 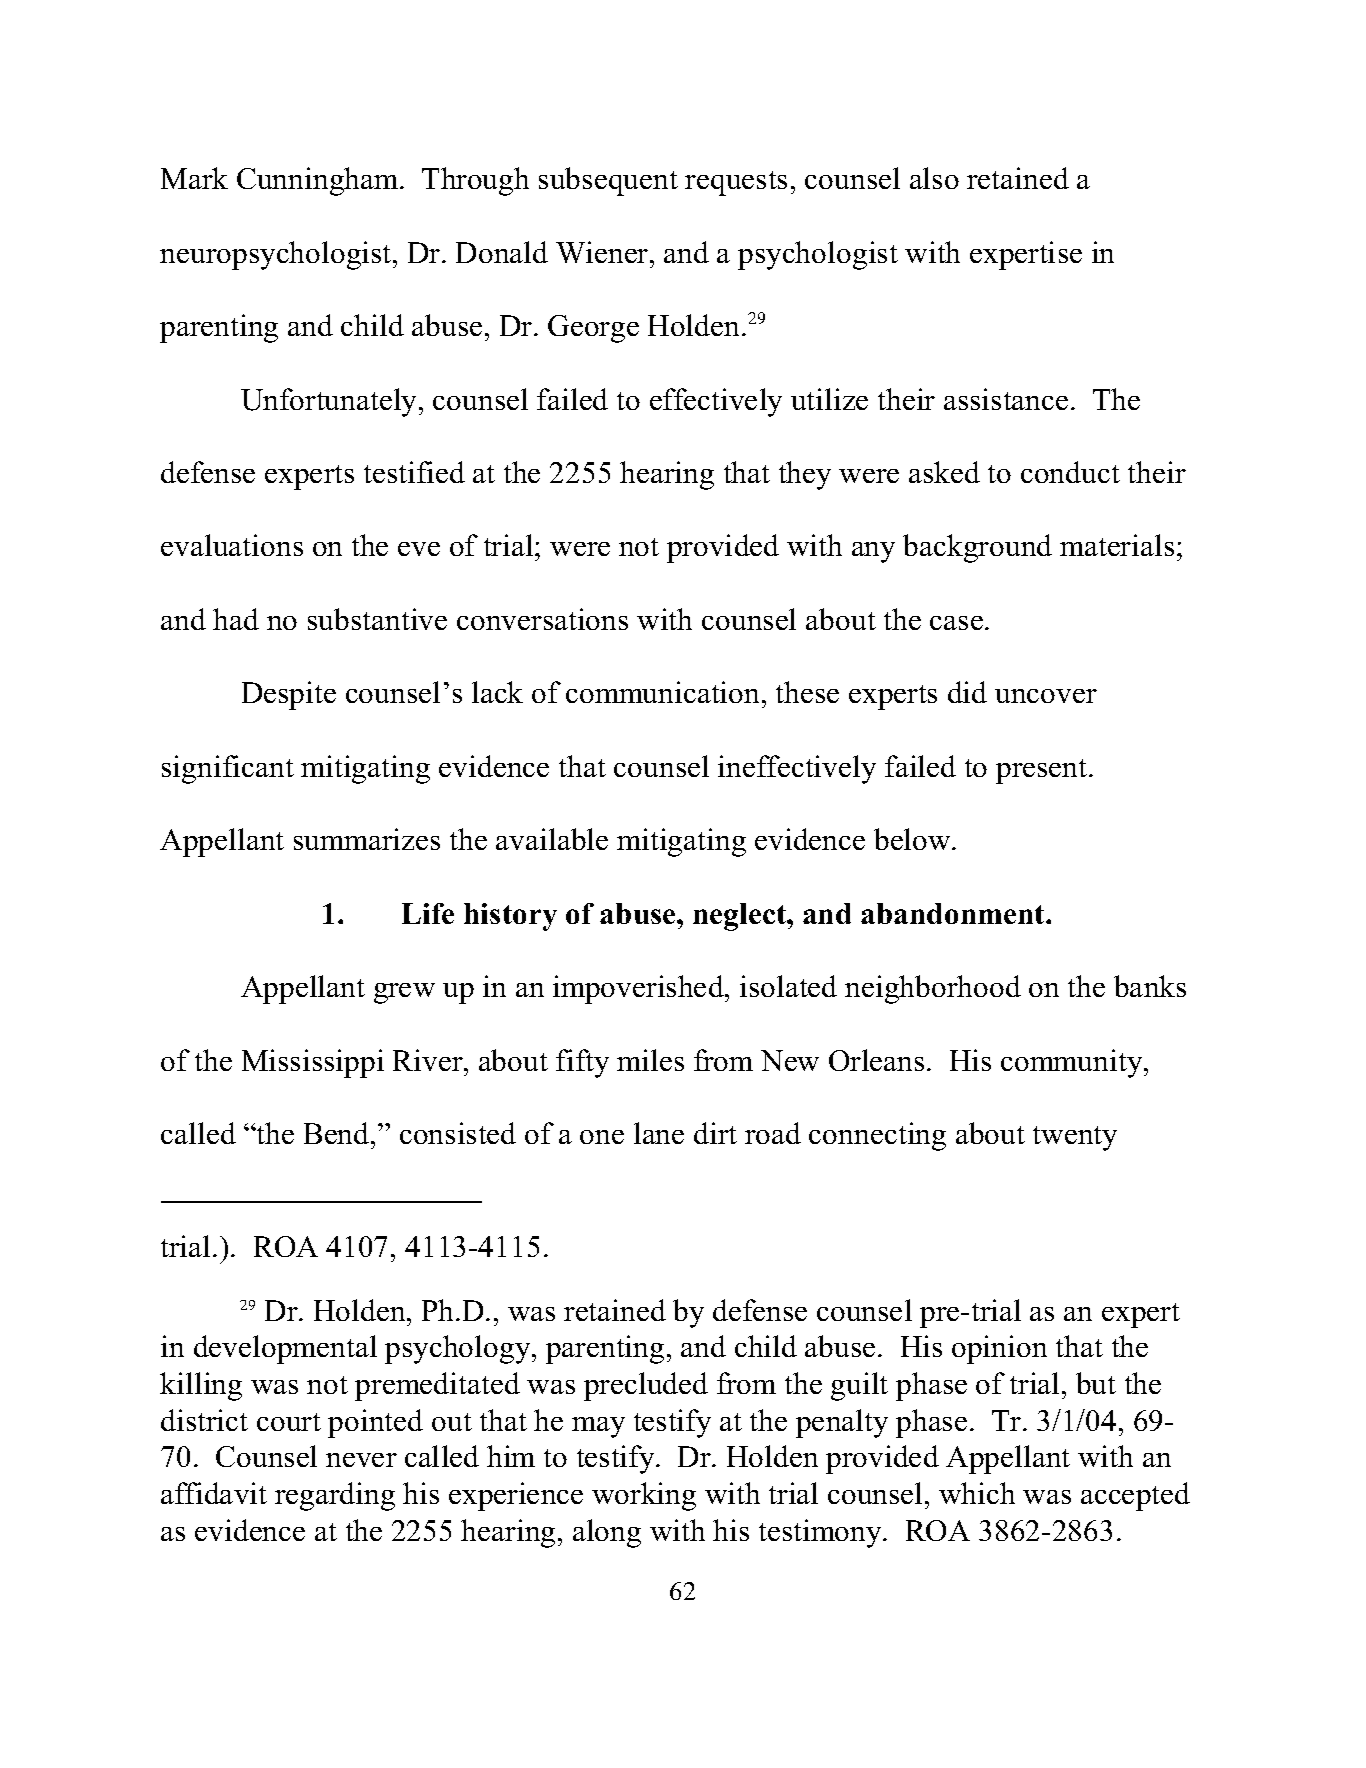 What do you see at coordinates (954, 913) in the page?
I see `abandonment` at bounding box center [954, 913].
